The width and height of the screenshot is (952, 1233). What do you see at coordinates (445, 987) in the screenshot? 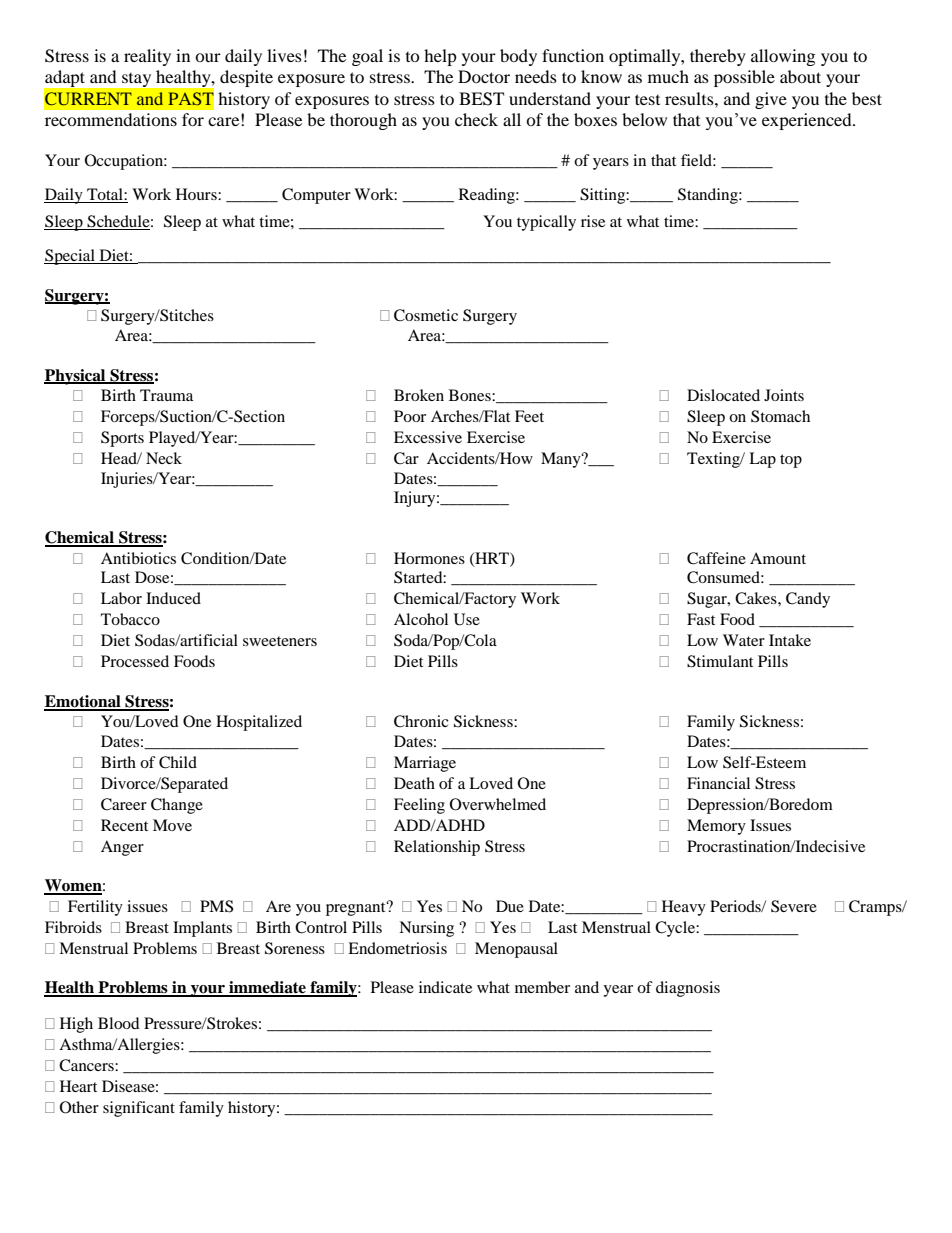
I see `indicate` at bounding box center [445, 987].
